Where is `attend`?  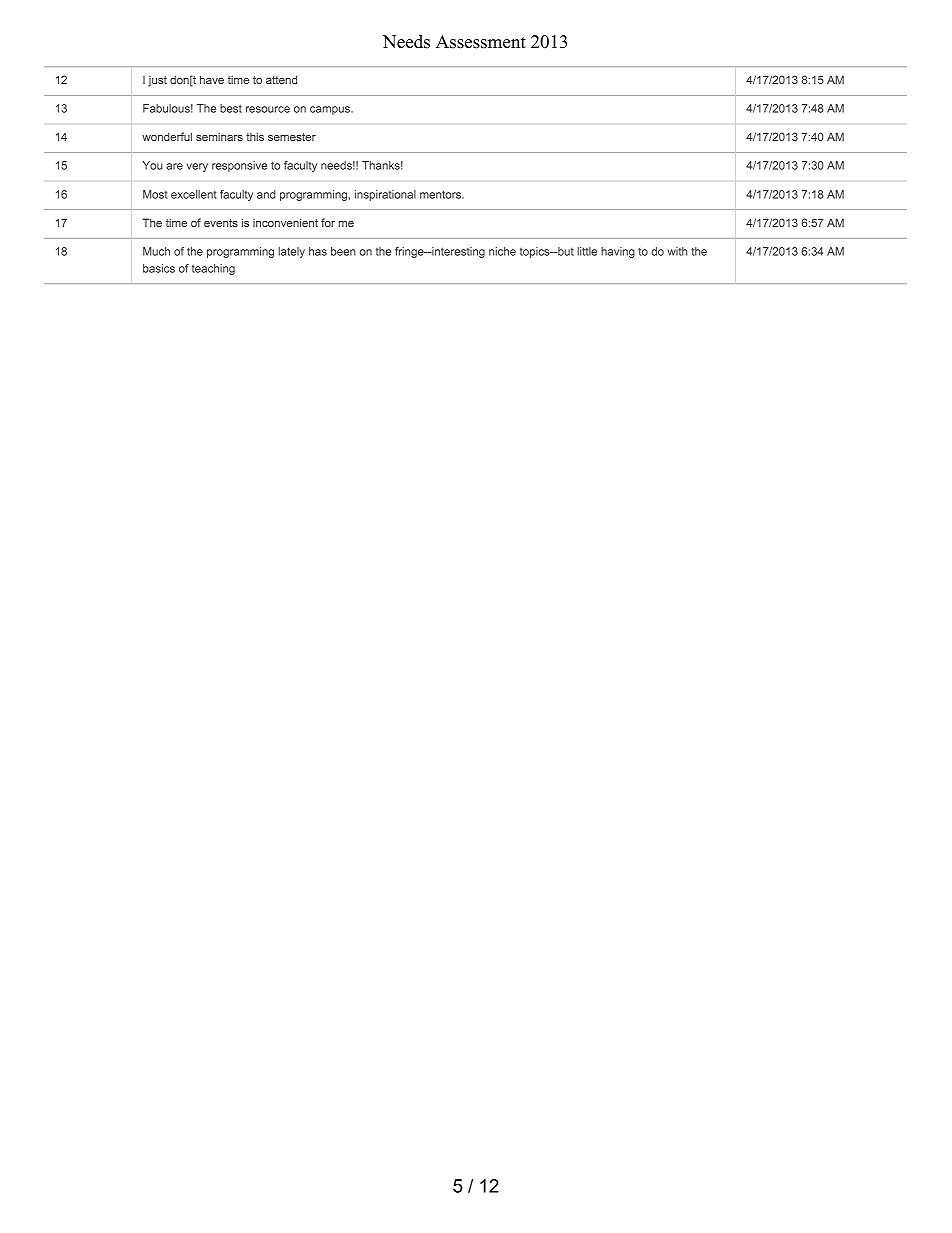
attend is located at coordinates (281, 79).
